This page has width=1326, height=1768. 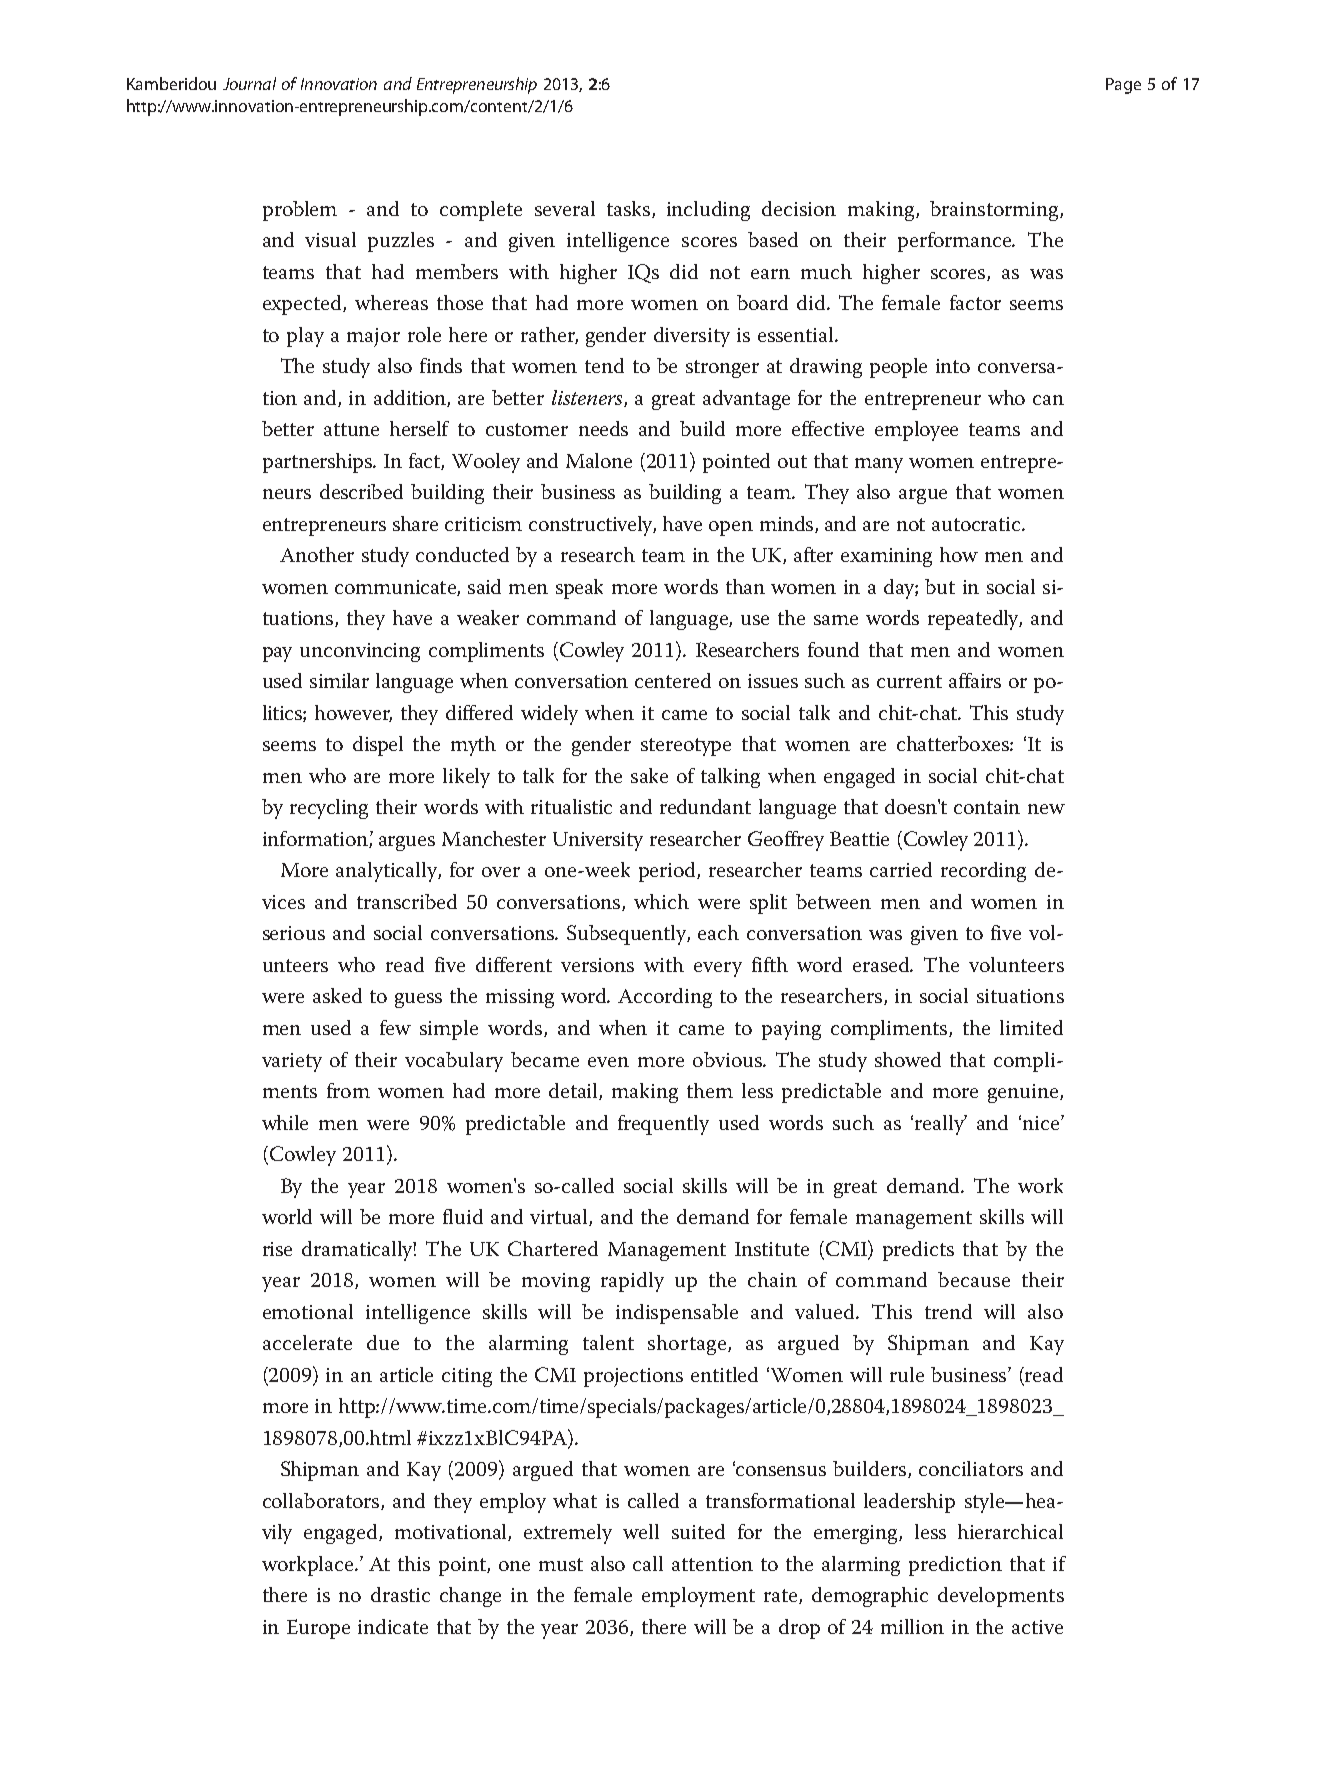 What do you see at coordinates (300, 211) in the page?
I see `problem` at bounding box center [300, 211].
